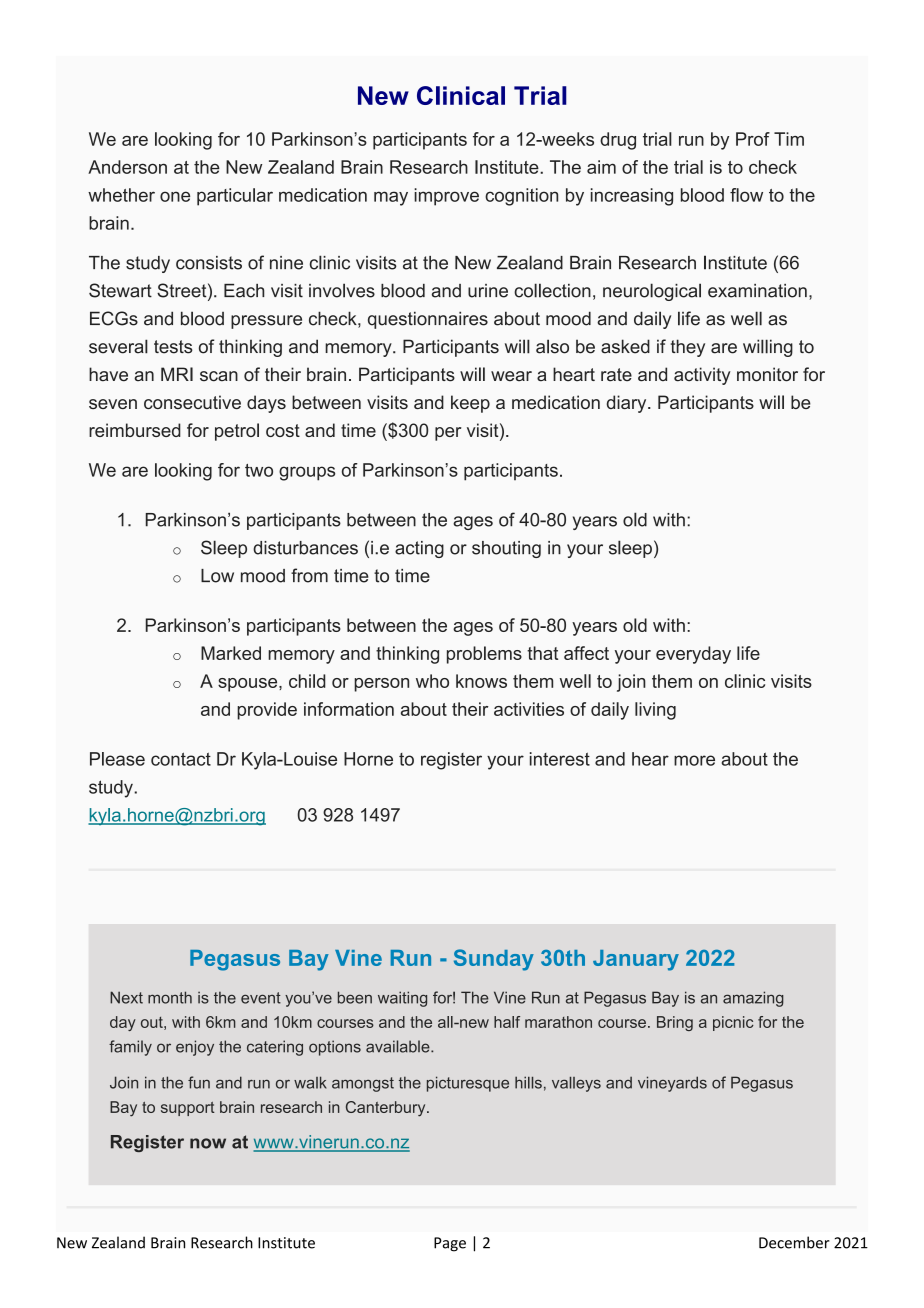 This page has height=1308, width=924. Describe the element at coordinates (693, 655) in the page. I see `everyday` at that location.
